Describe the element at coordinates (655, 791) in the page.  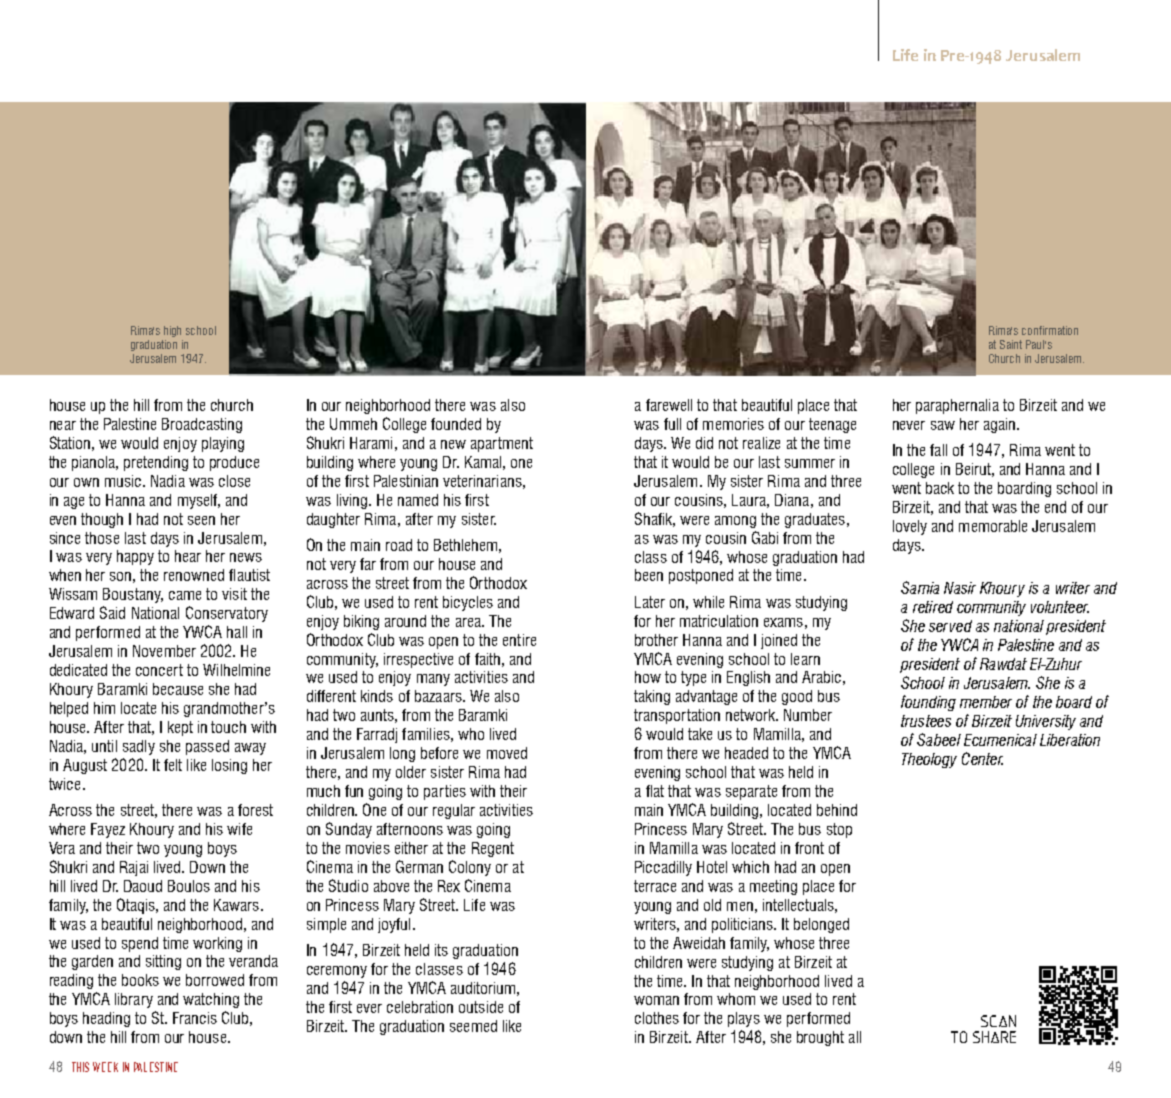
I see `flat` at that location.
